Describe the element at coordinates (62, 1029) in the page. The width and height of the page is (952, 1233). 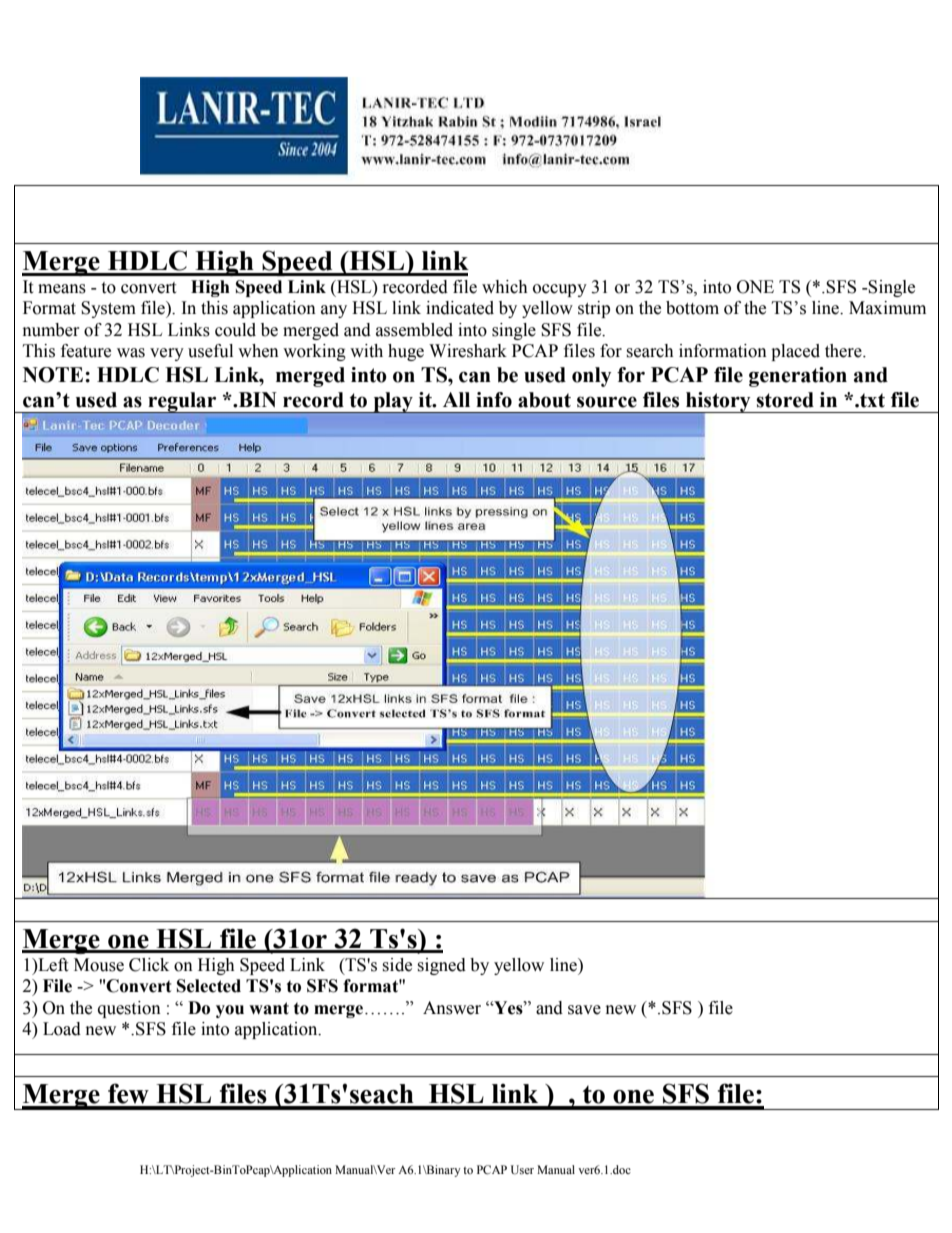
I see `Load` at that location.
